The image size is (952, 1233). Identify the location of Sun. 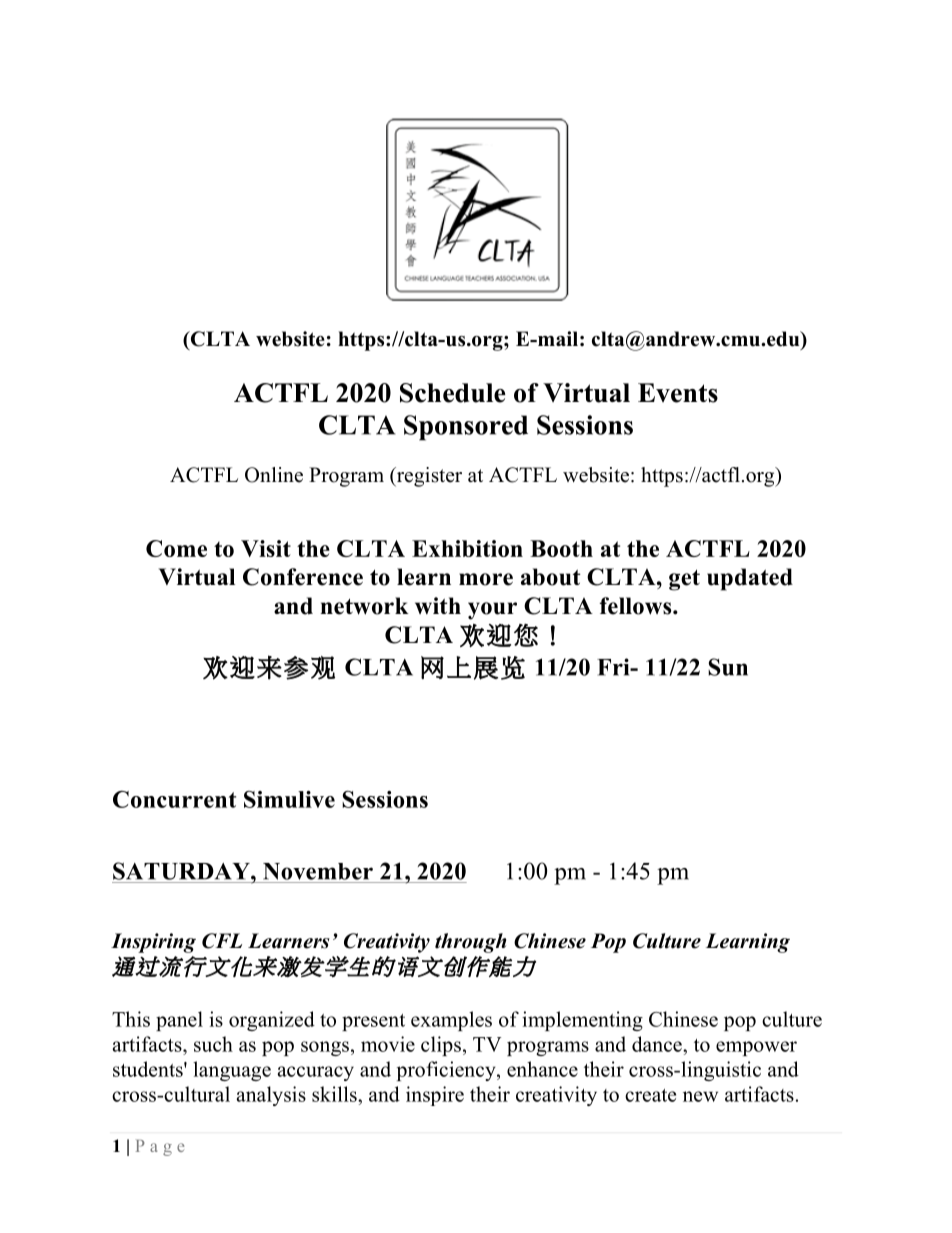
(728, 667).
